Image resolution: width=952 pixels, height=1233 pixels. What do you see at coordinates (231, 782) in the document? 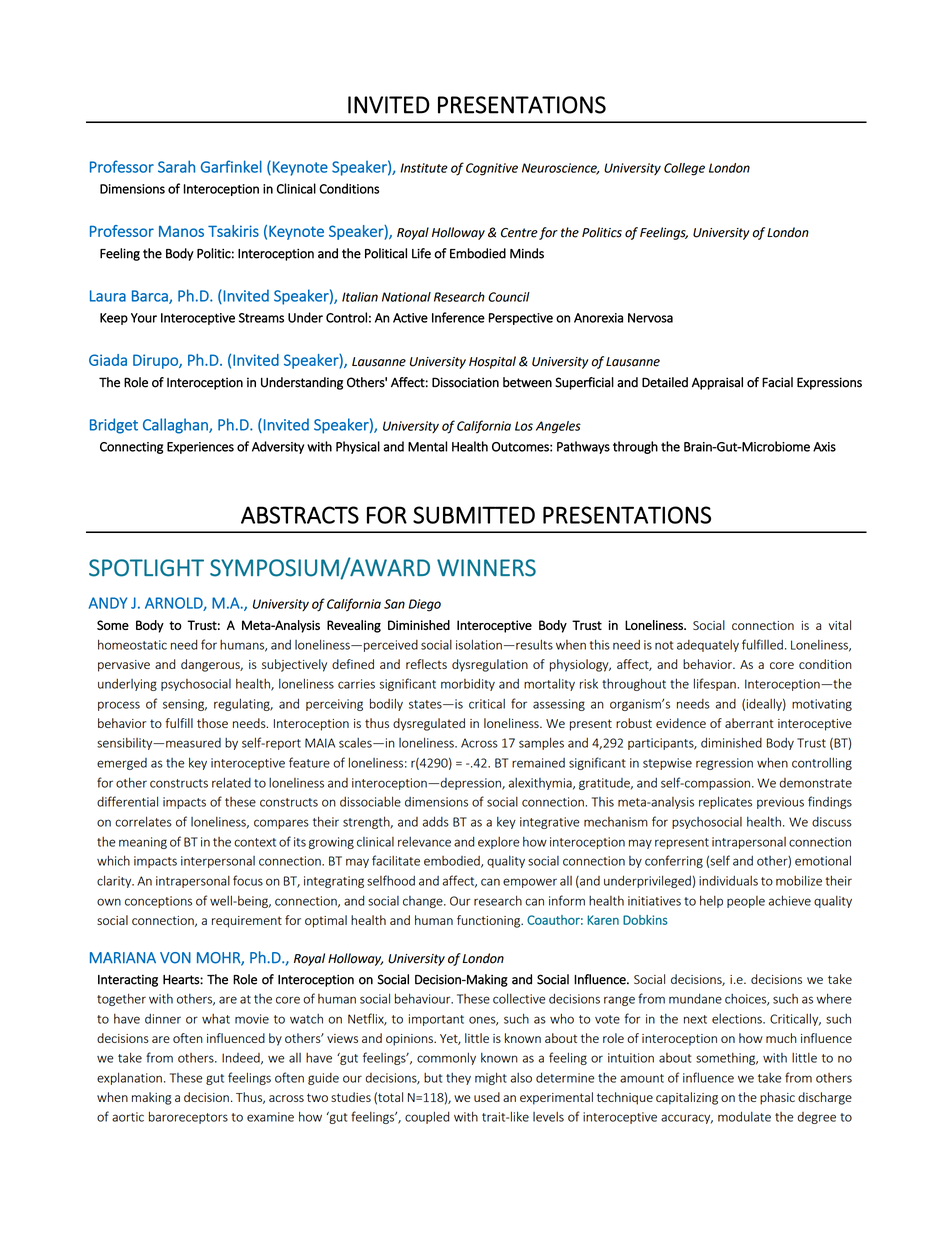
I see `related` at bounding box center [231, 782].
